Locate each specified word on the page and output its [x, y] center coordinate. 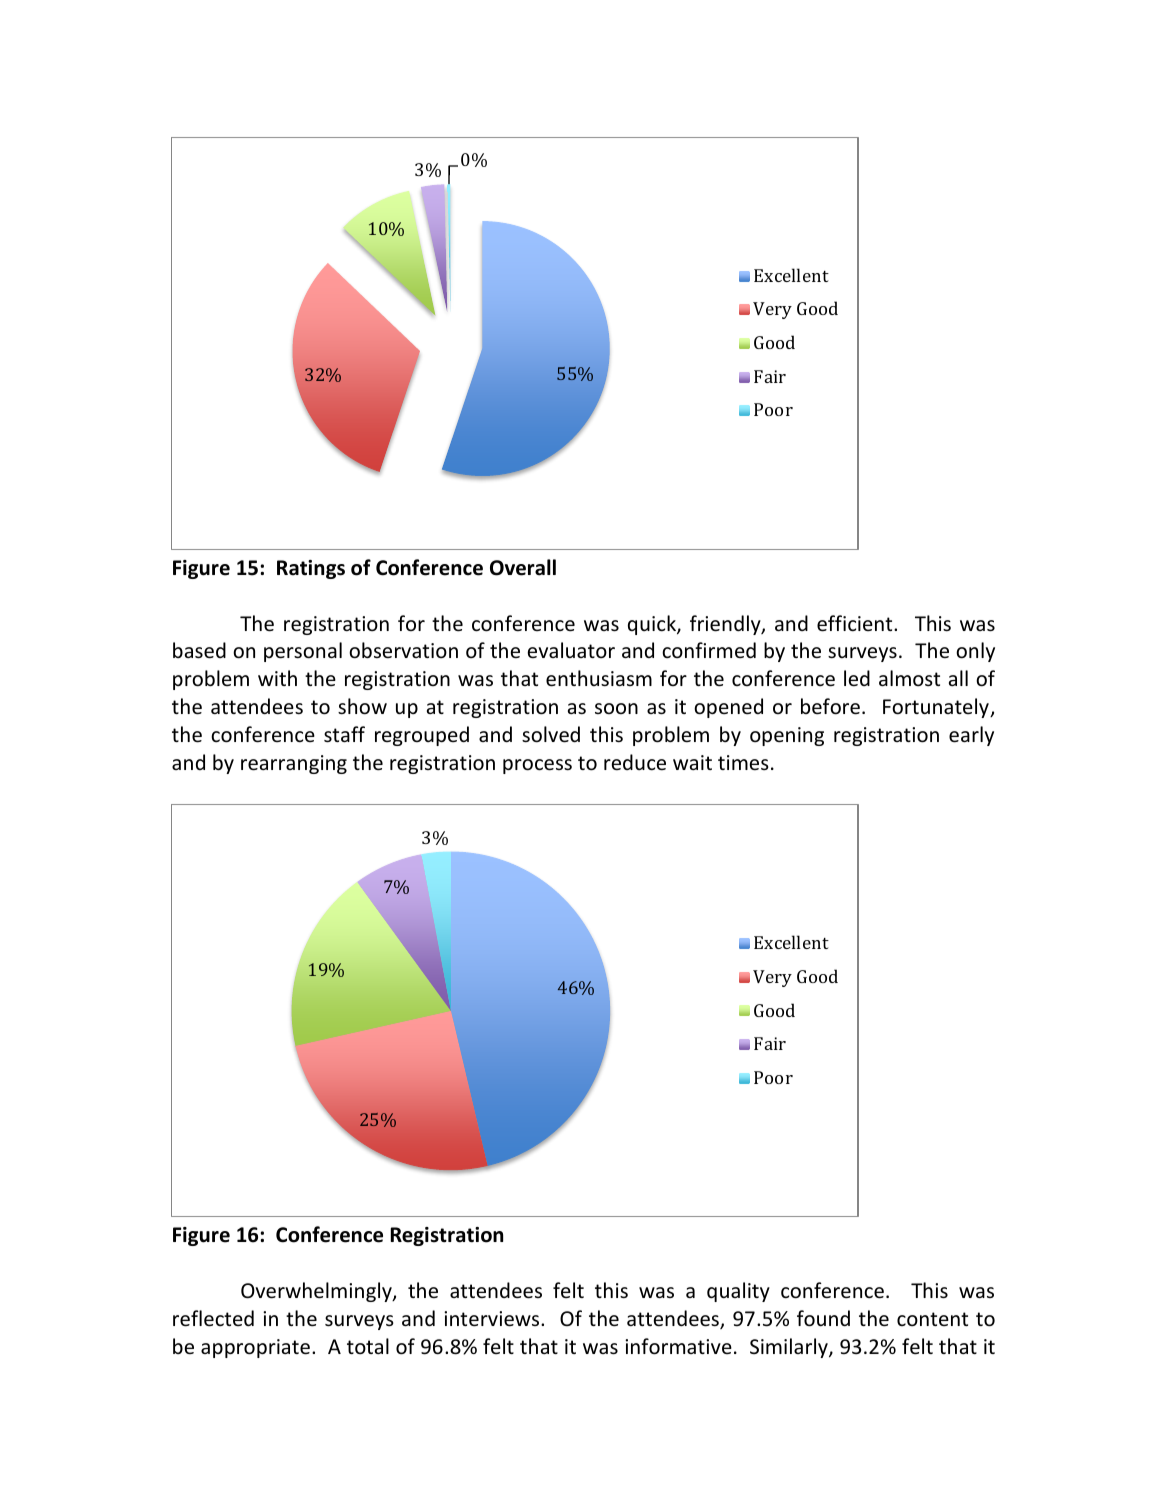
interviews [493, 1319]
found [823, 1318]
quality [738, 1292]
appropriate [255, 1348]
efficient [856, 623]
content [932, 1319]
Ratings [311, 569]
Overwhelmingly [317, 1292]
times [743, 763]
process [537, 766]
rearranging [294, 764]
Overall [523, 567]
